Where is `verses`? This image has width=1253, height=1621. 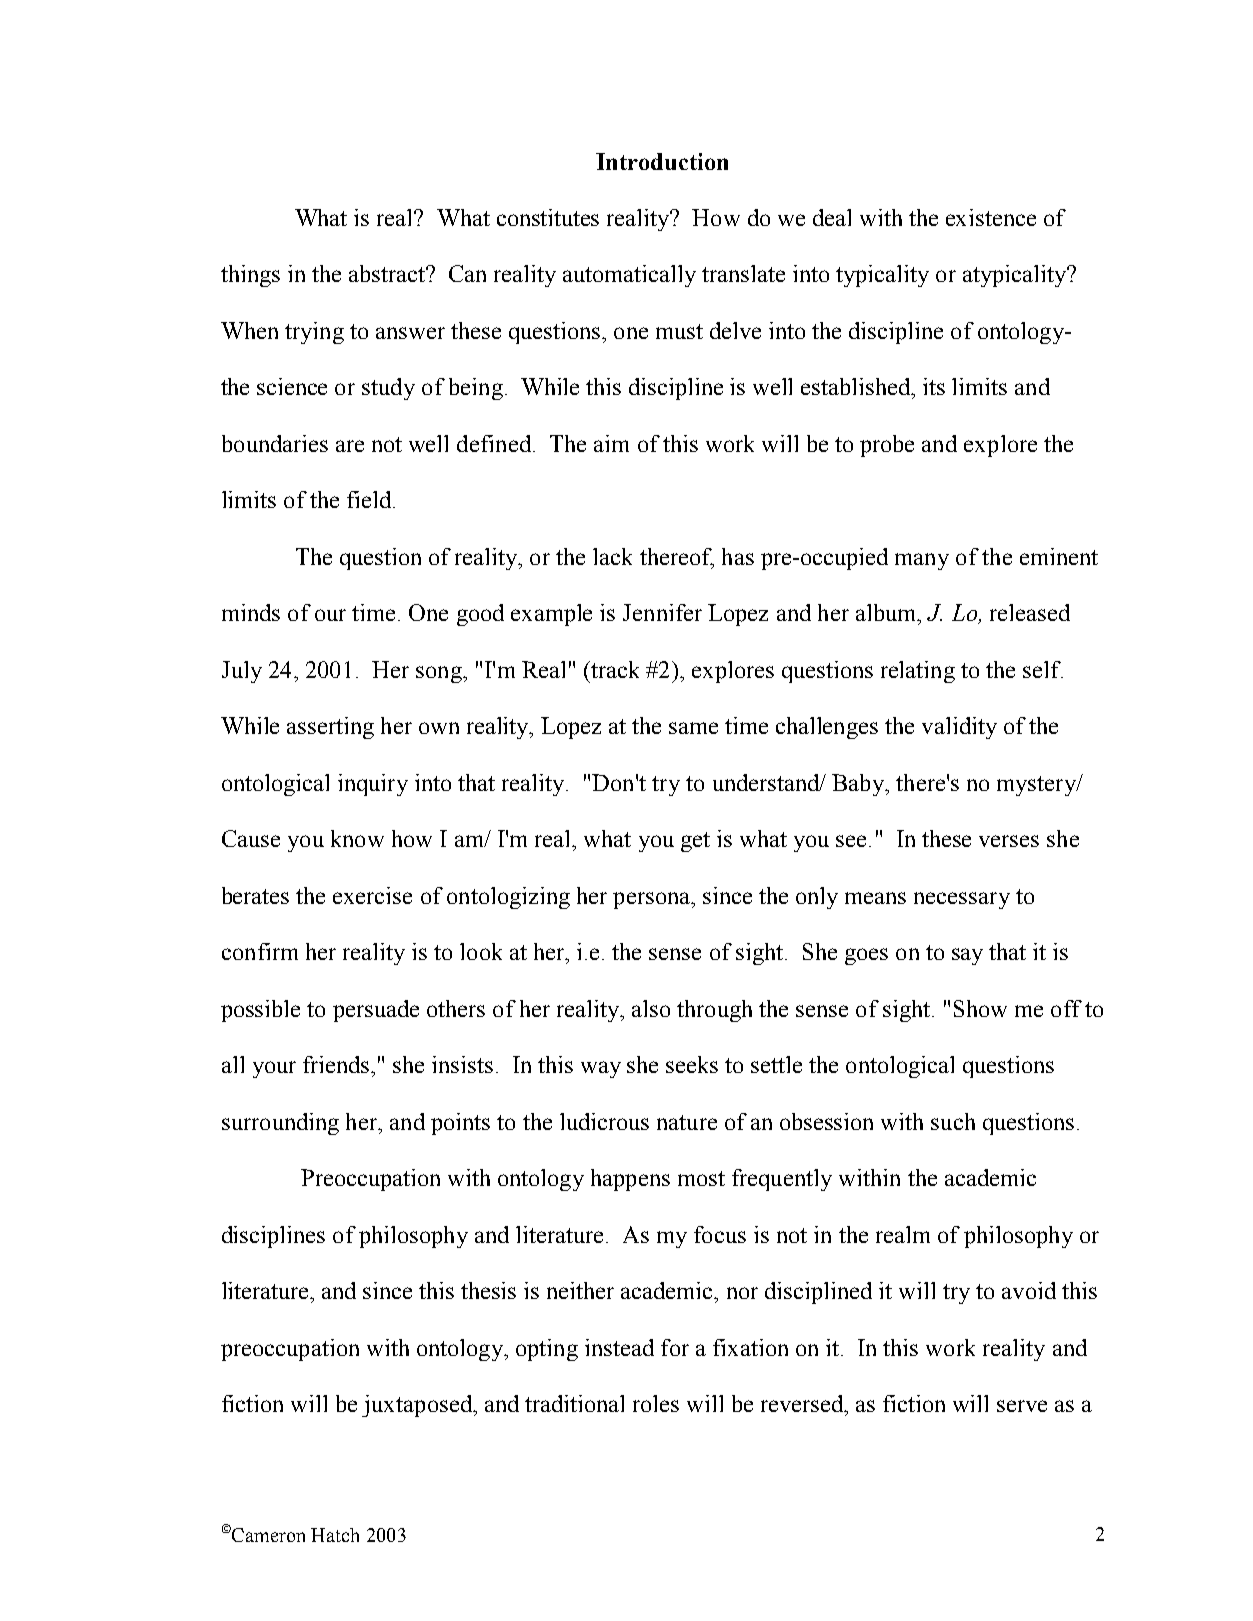
verses is located at coordinates (1009, 841).
